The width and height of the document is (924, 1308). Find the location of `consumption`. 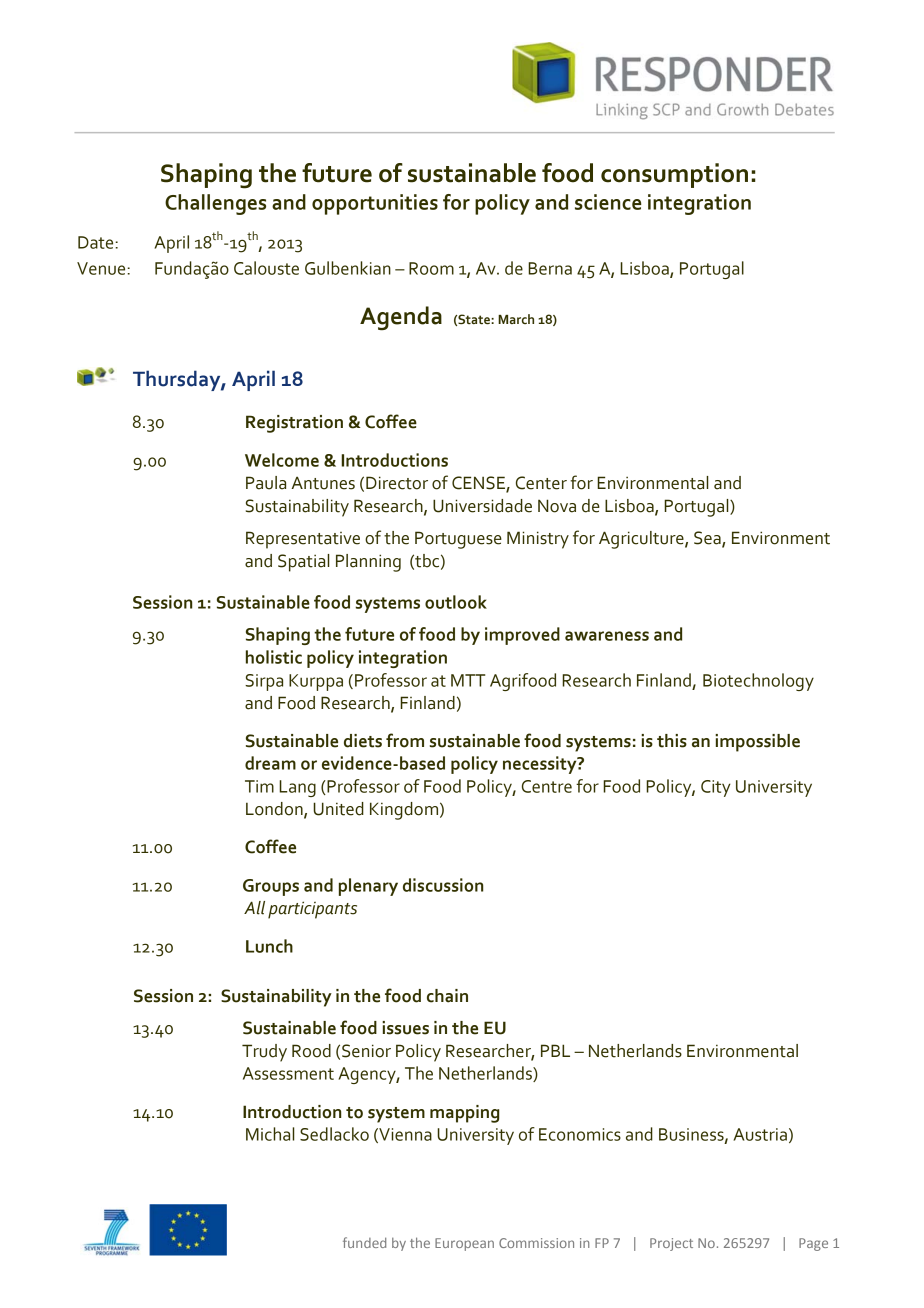

consumption is located at coordinates (674, 175).
